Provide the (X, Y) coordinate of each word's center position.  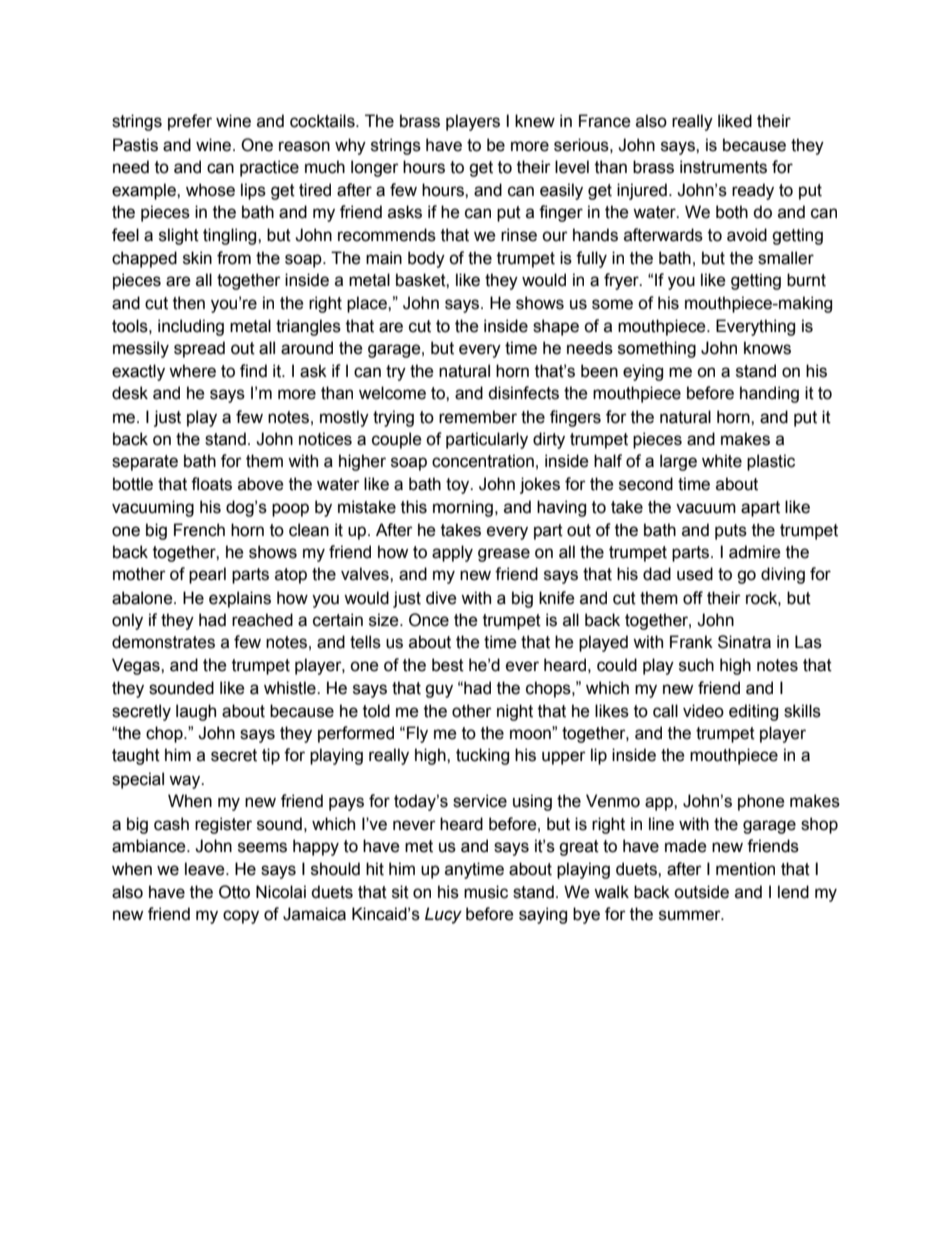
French (199, 530)
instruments (723, 167)
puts (731, 532)
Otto (234, 892)
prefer (190, 122)
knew (535, 121)
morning (463, 508)
